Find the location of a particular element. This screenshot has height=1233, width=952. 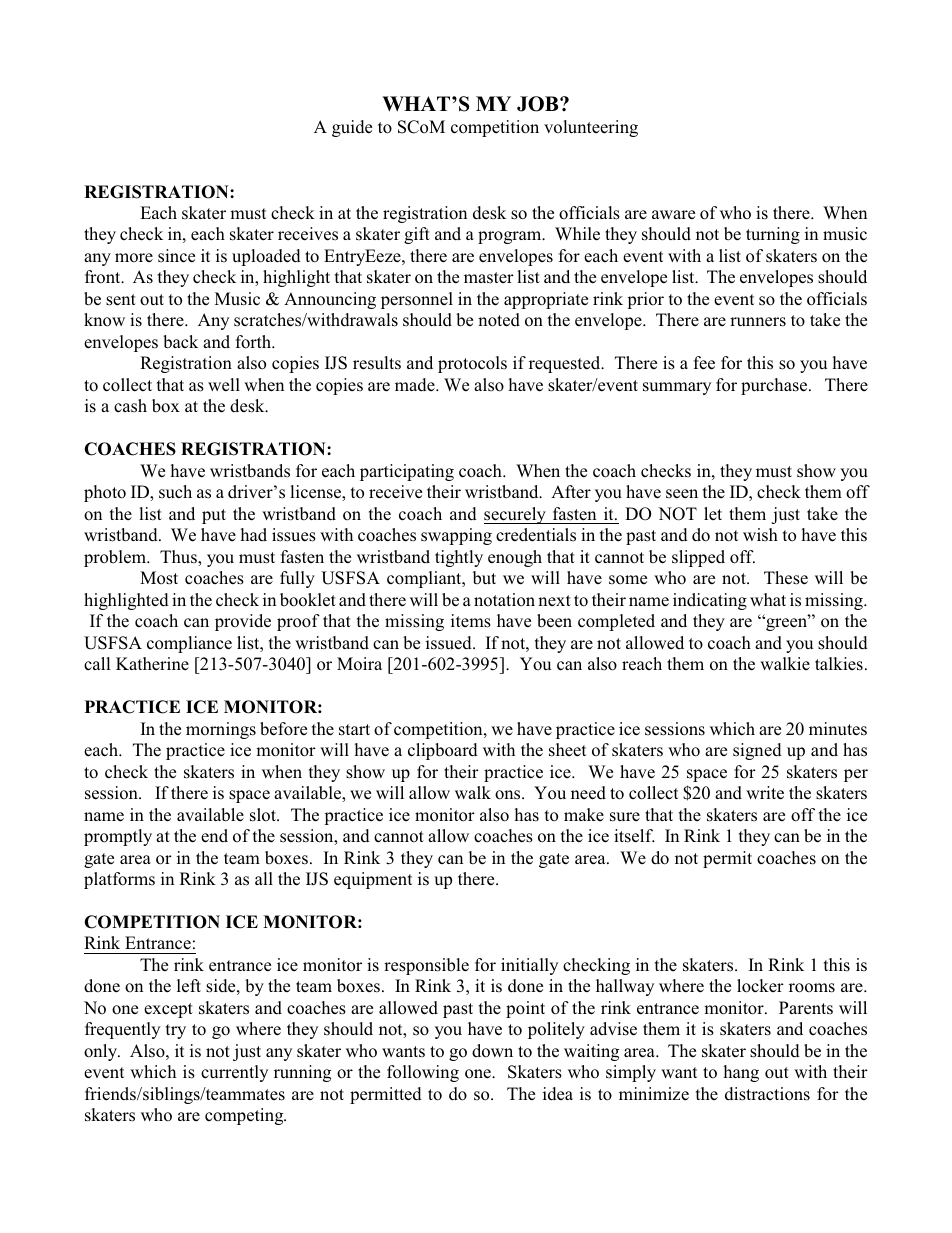

currently is located at coordinates (234, 1073).
